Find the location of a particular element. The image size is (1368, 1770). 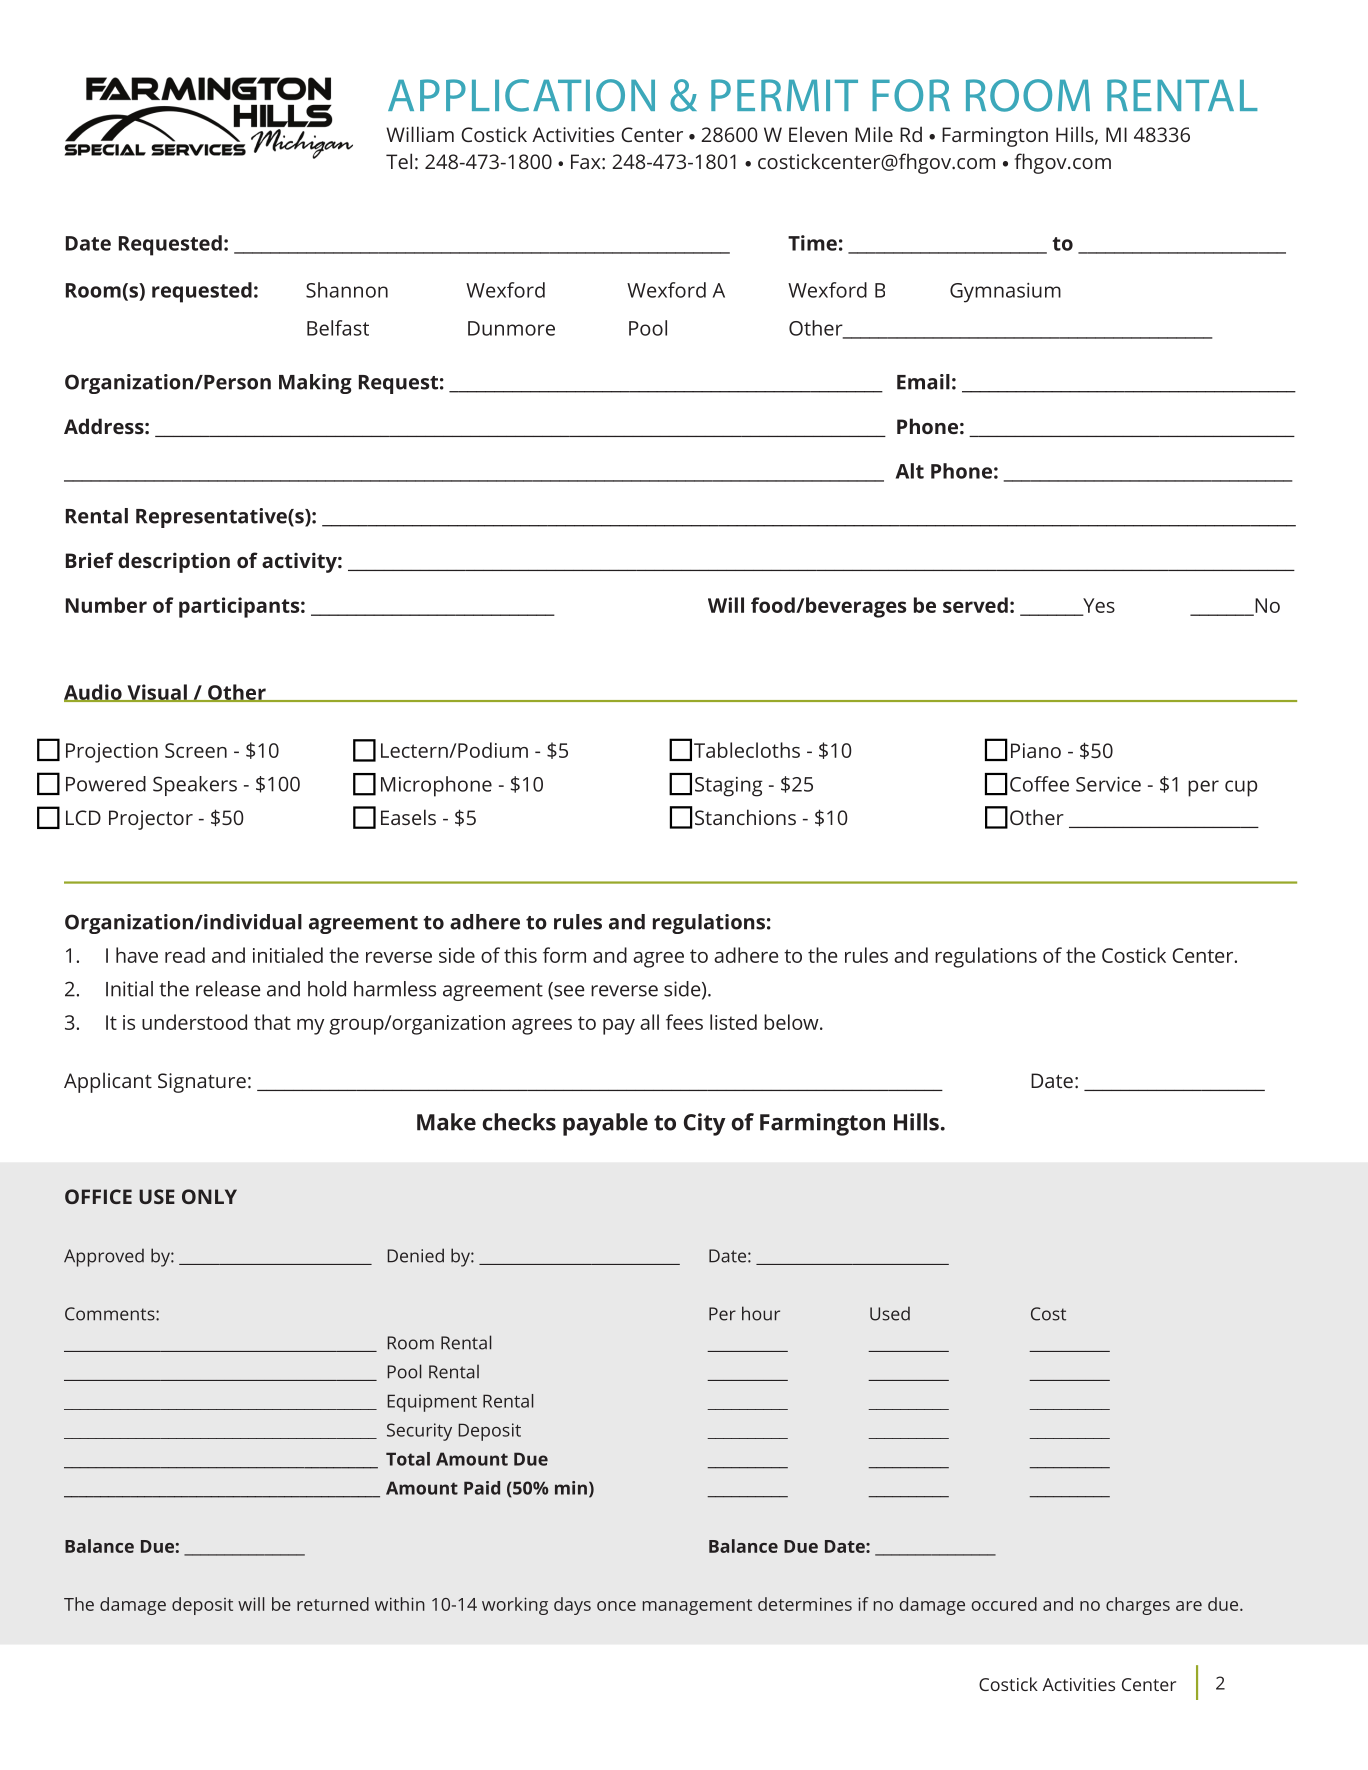

charges is located at coordinates (1138, 1606).
